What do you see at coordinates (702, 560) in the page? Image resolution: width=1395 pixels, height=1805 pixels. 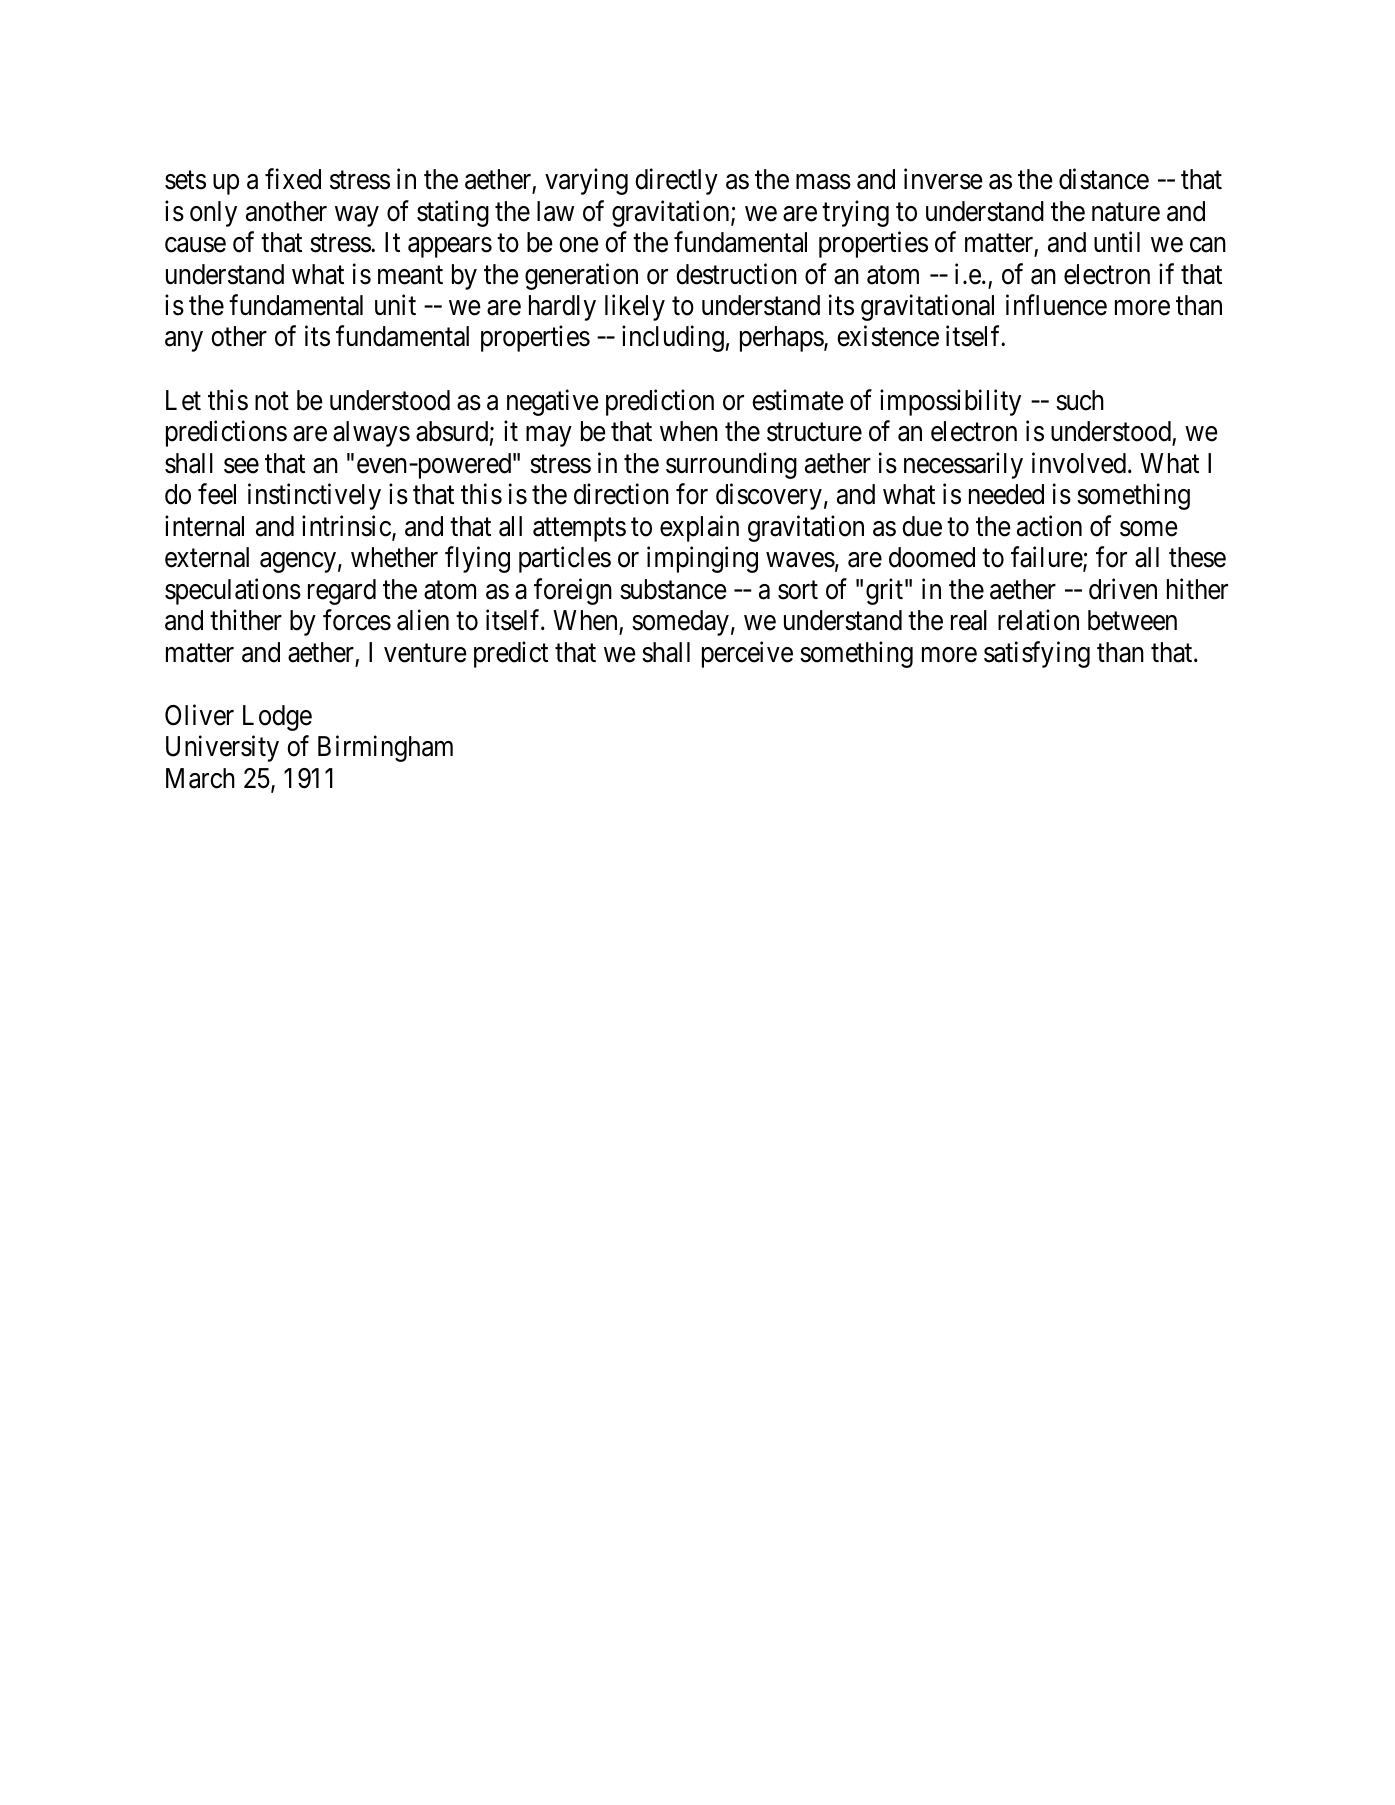 I see `impinging` at bounding box center [702, 560].
